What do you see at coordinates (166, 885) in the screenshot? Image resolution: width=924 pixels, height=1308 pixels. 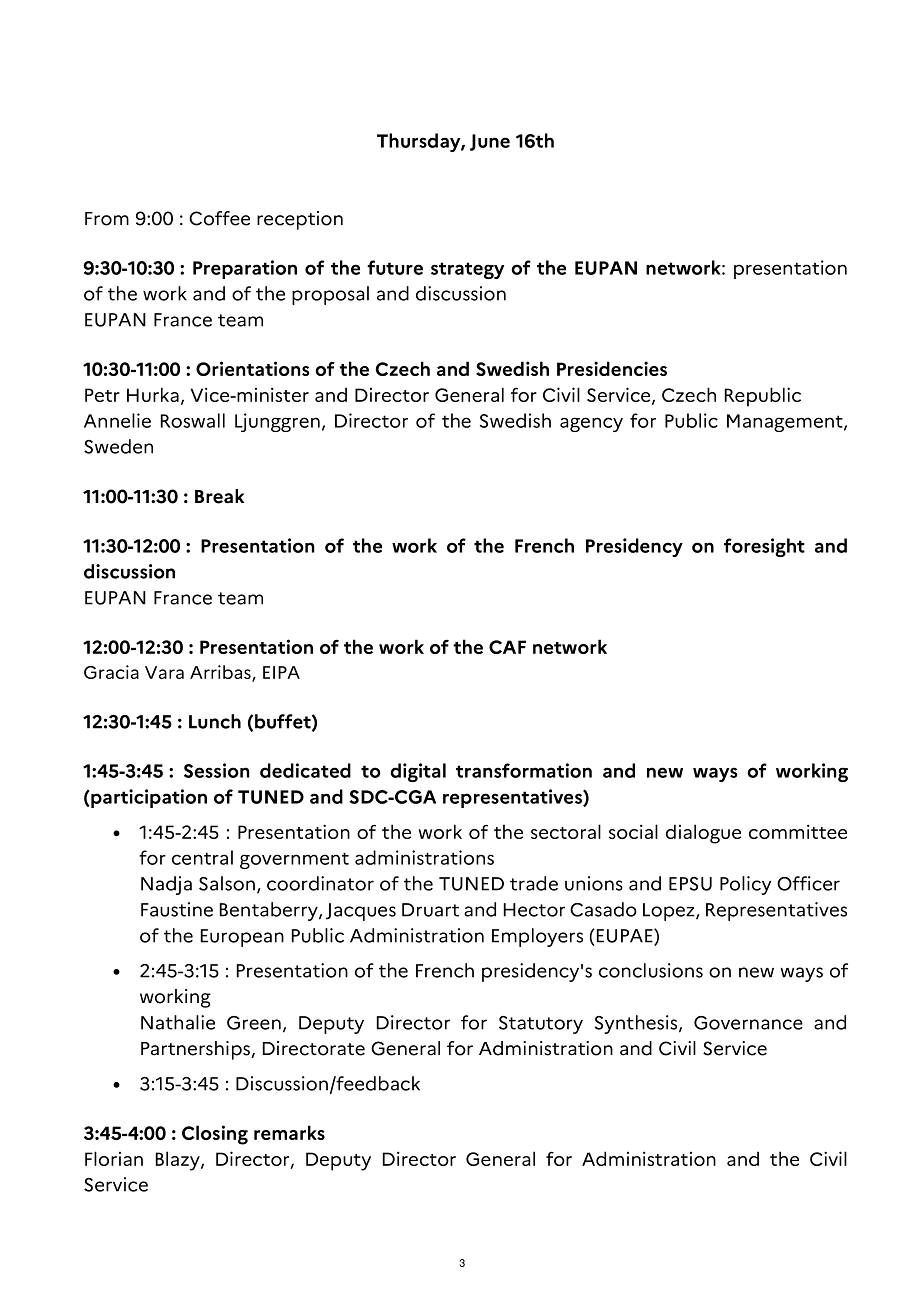 I see `Nadja` at bounding box center [166, 885].
